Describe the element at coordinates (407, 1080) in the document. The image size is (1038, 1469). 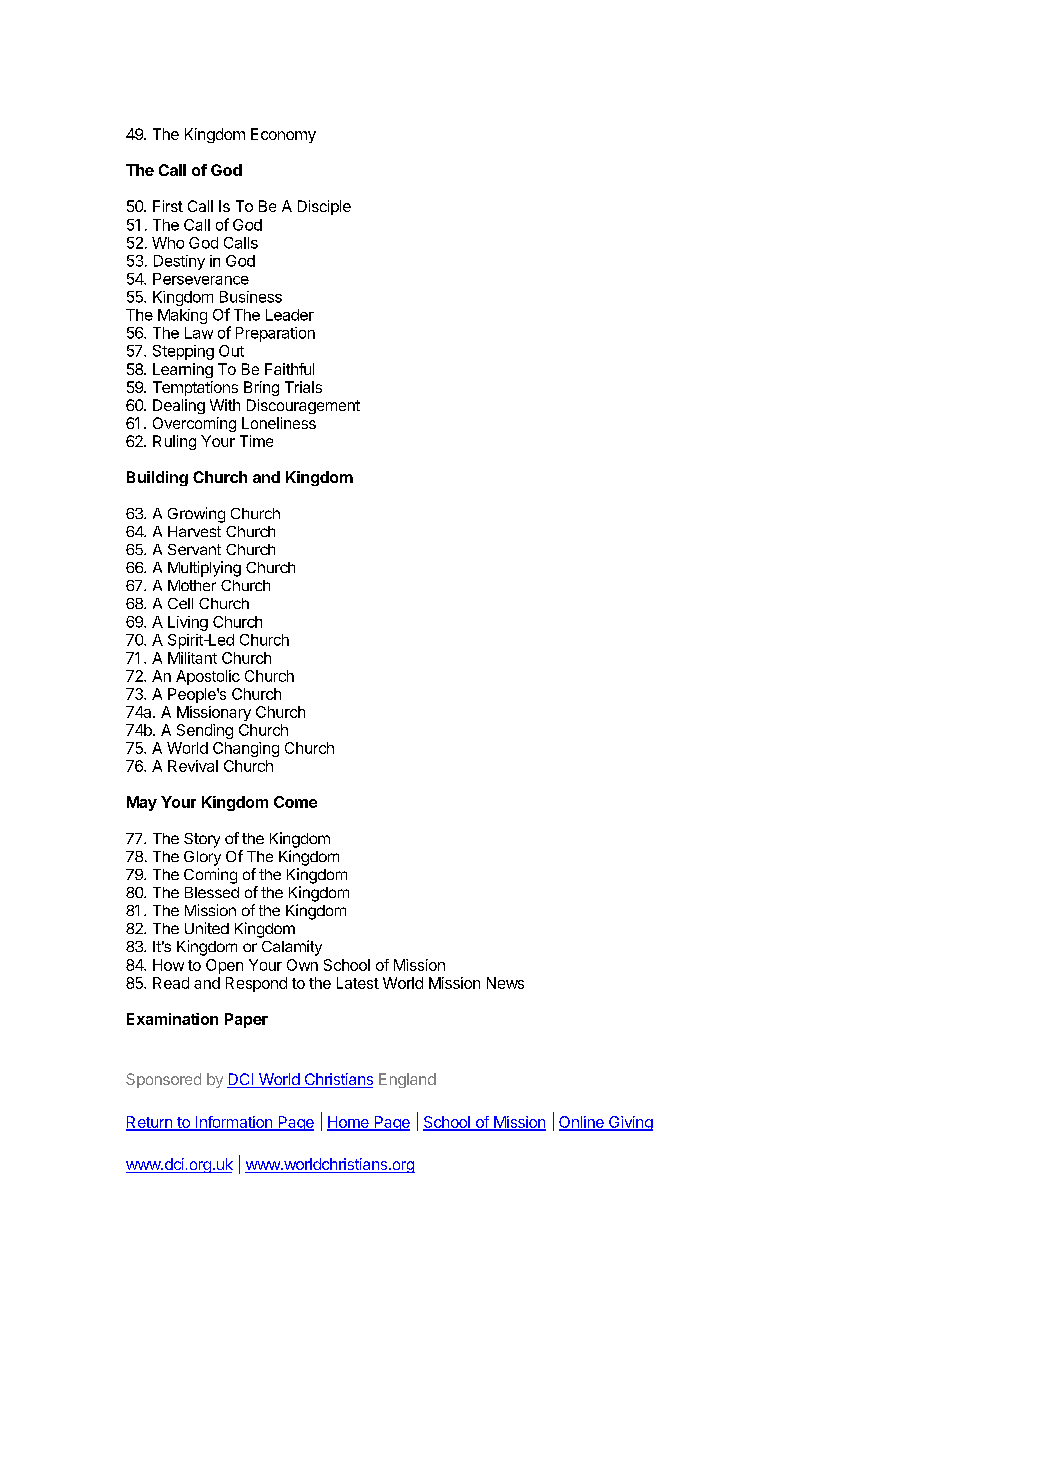
I see `England` at that location.
